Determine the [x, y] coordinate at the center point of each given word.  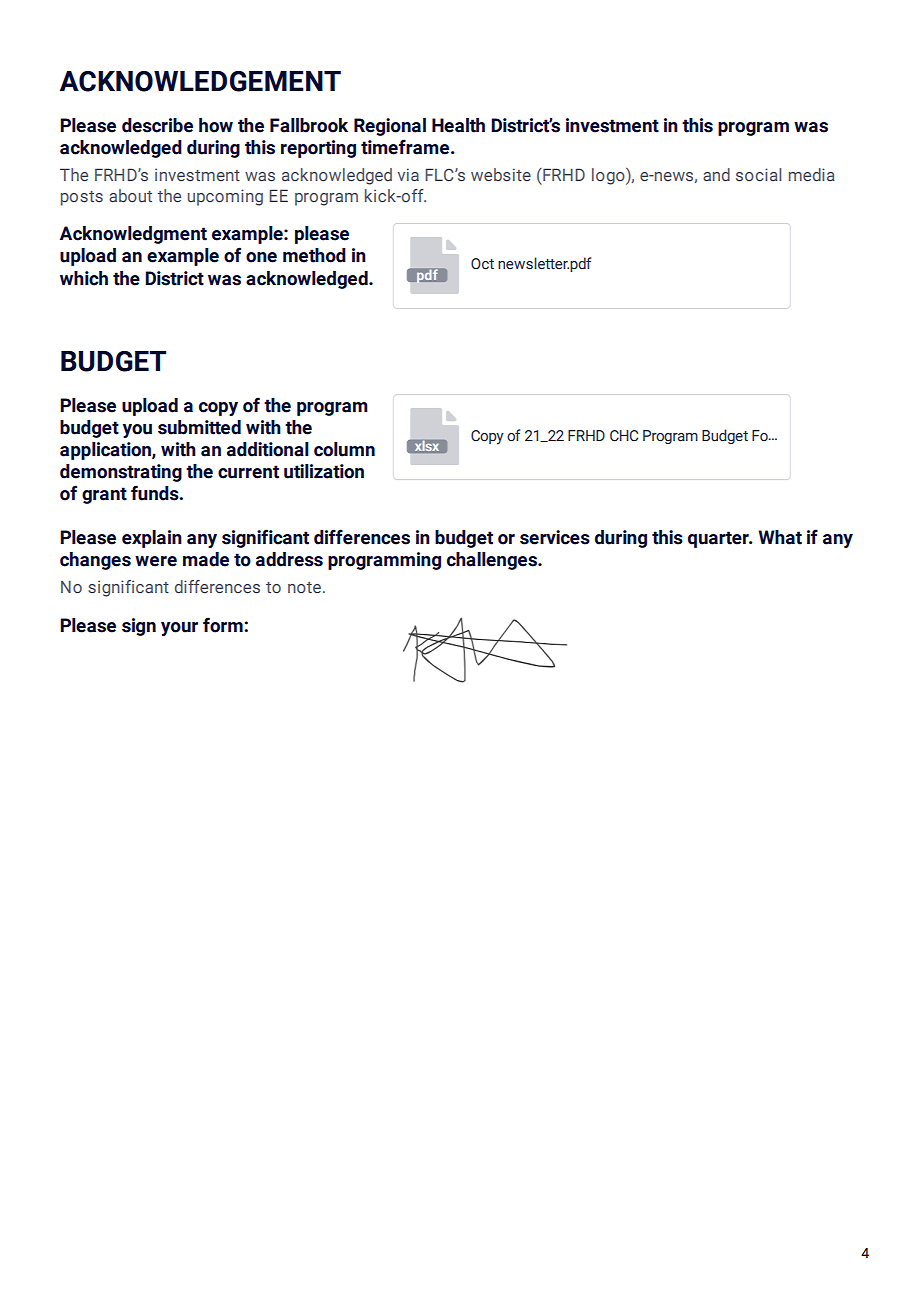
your [179, 629]
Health [458, 125]
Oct [482, 264]
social [758, 174]
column [344, 449]
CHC [624, 436]
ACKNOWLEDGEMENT [200, 81]
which [84, 278]
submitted [199, 427]
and [716, 174]
